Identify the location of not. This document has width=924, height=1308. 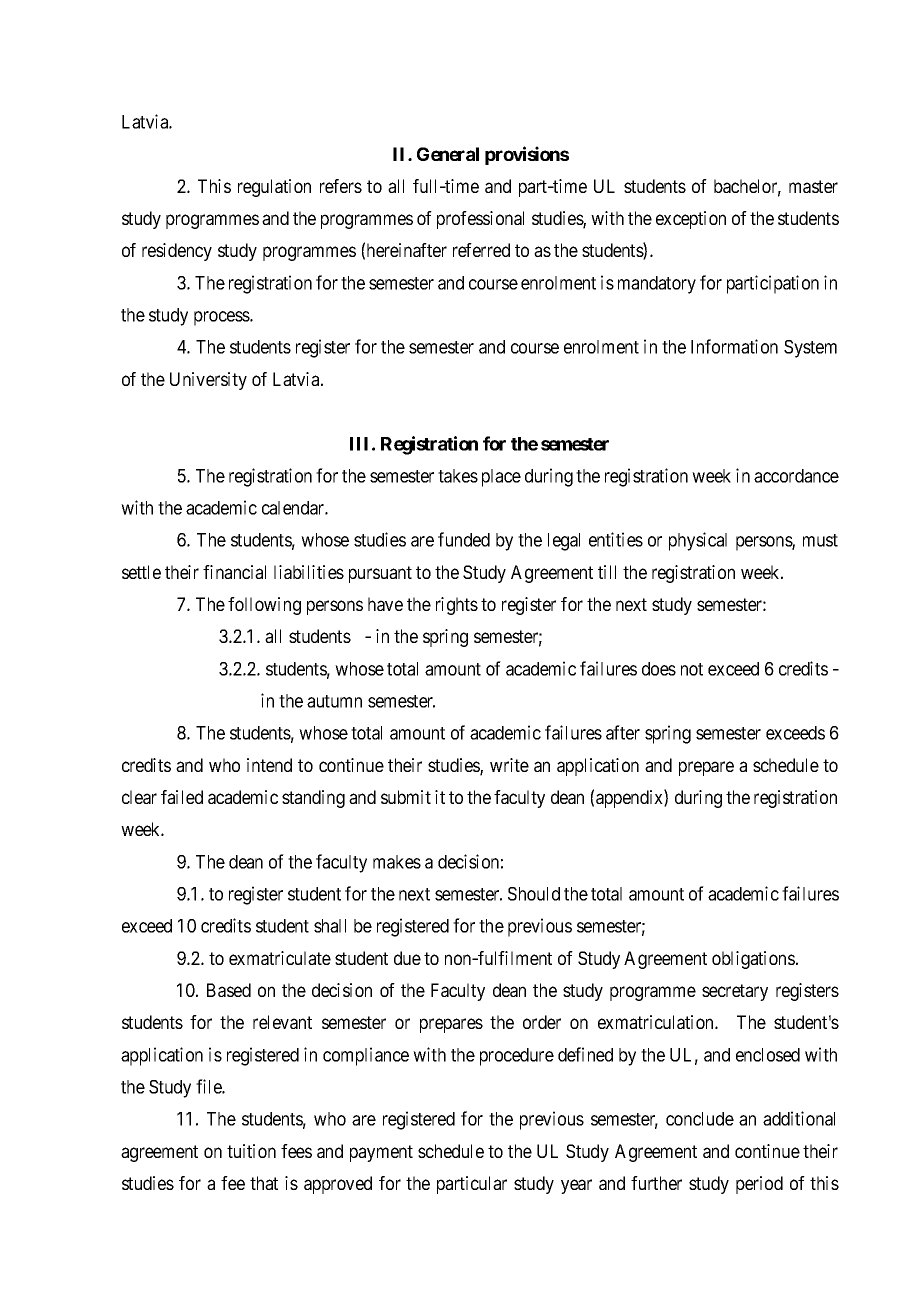
(692, 669).
